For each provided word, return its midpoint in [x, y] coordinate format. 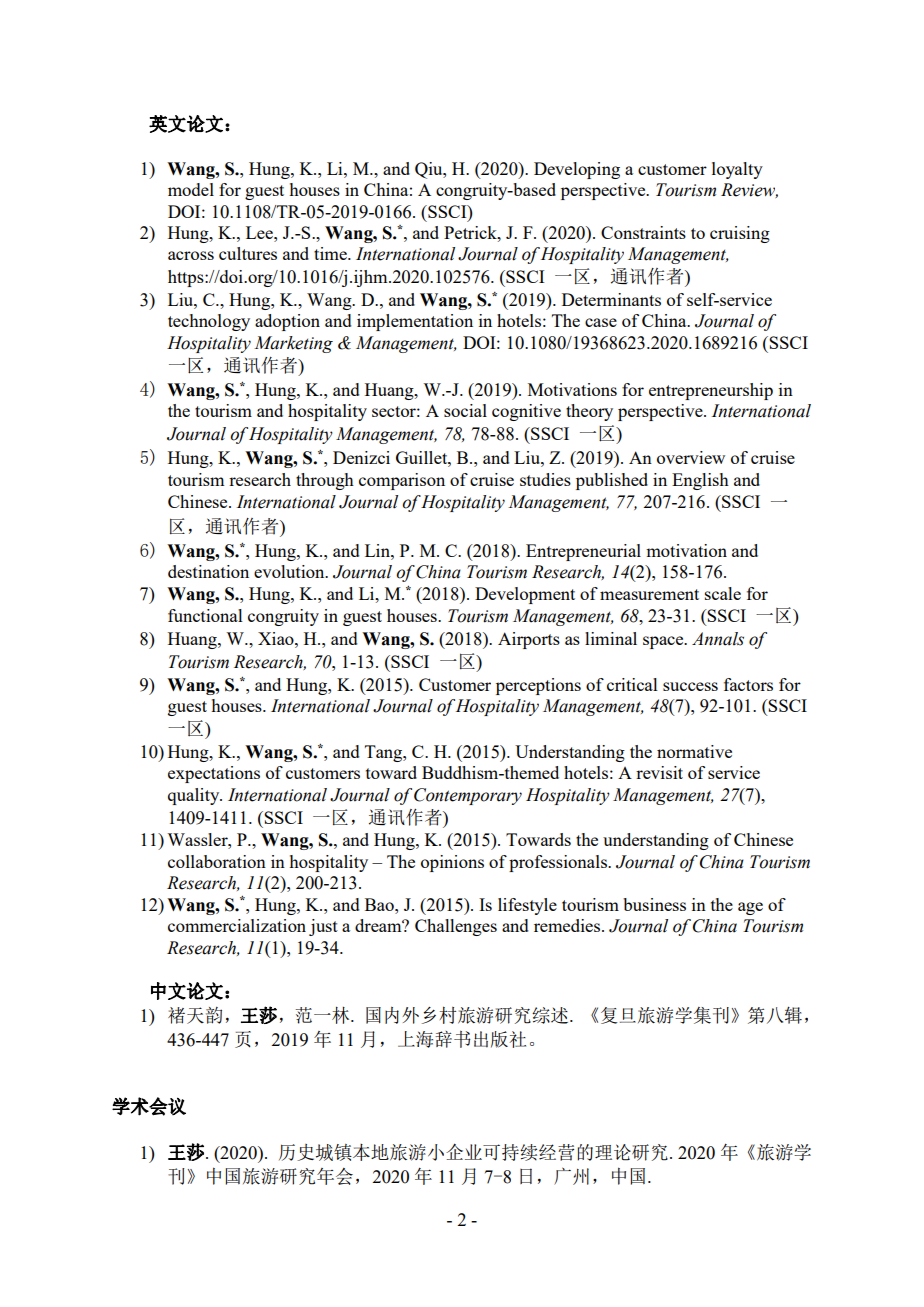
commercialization [237, 925]
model [191, 189]
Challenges [456, 927]
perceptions [538, 686]
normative [694, 751]
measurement [649, 594]
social [465, 410]
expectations [214, 774]
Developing [577, 170]
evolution [290, 571]
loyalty [737, 170]
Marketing [293, 344]
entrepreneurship [711, 391]
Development [525, 595]
